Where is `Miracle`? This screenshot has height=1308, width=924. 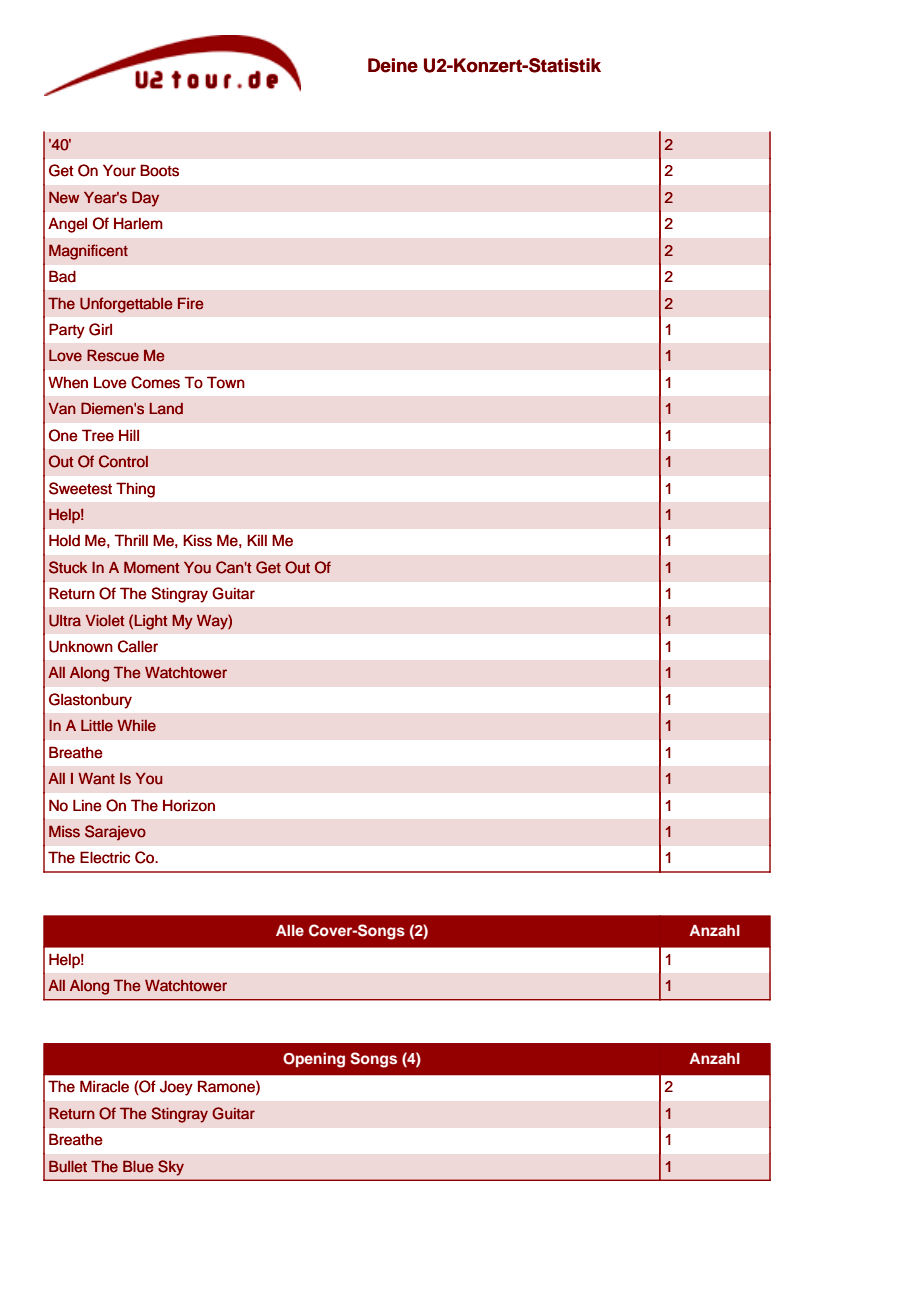
Miracle is located at coordinates (104, 1086).
